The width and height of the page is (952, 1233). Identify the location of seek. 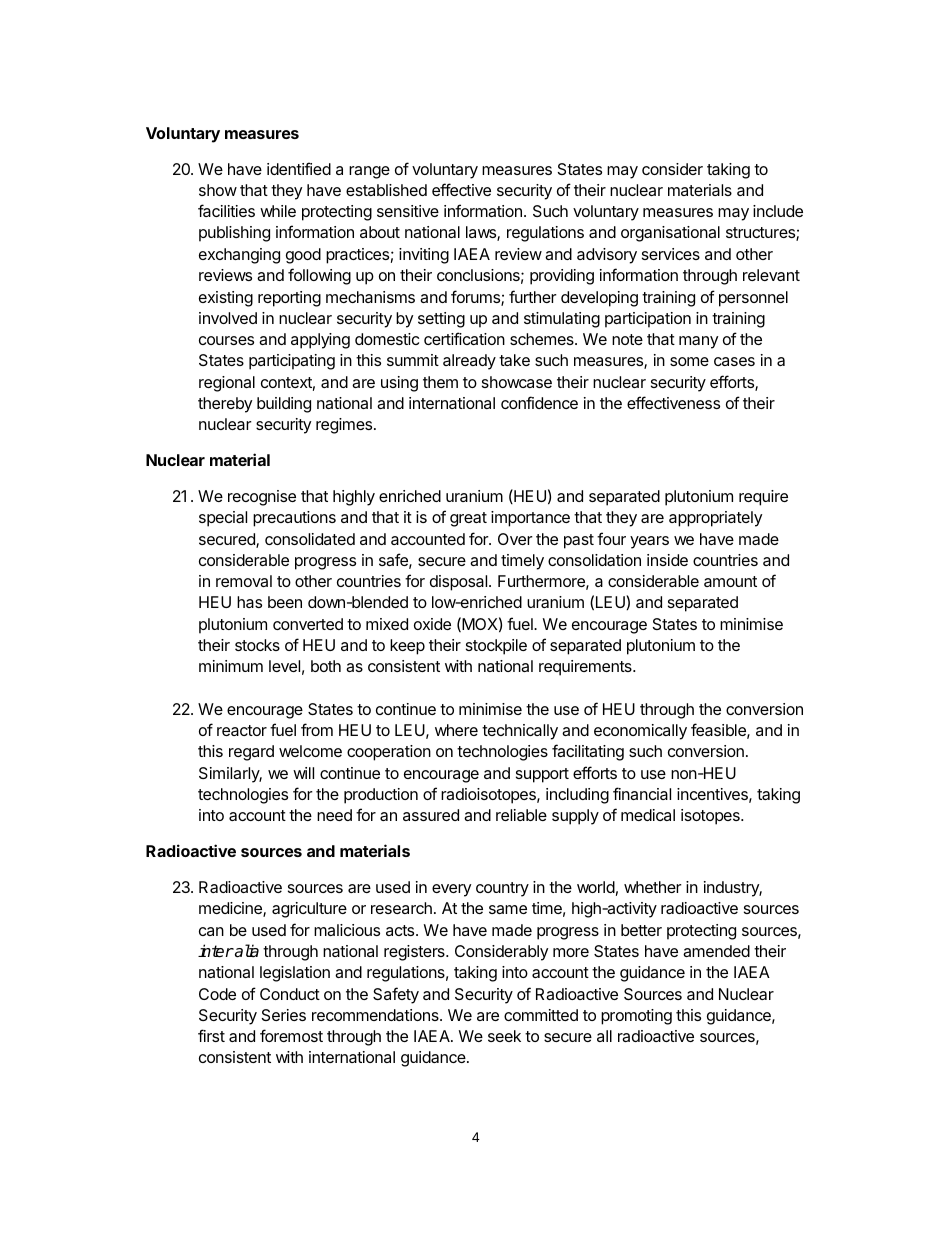
(504, 1036).
